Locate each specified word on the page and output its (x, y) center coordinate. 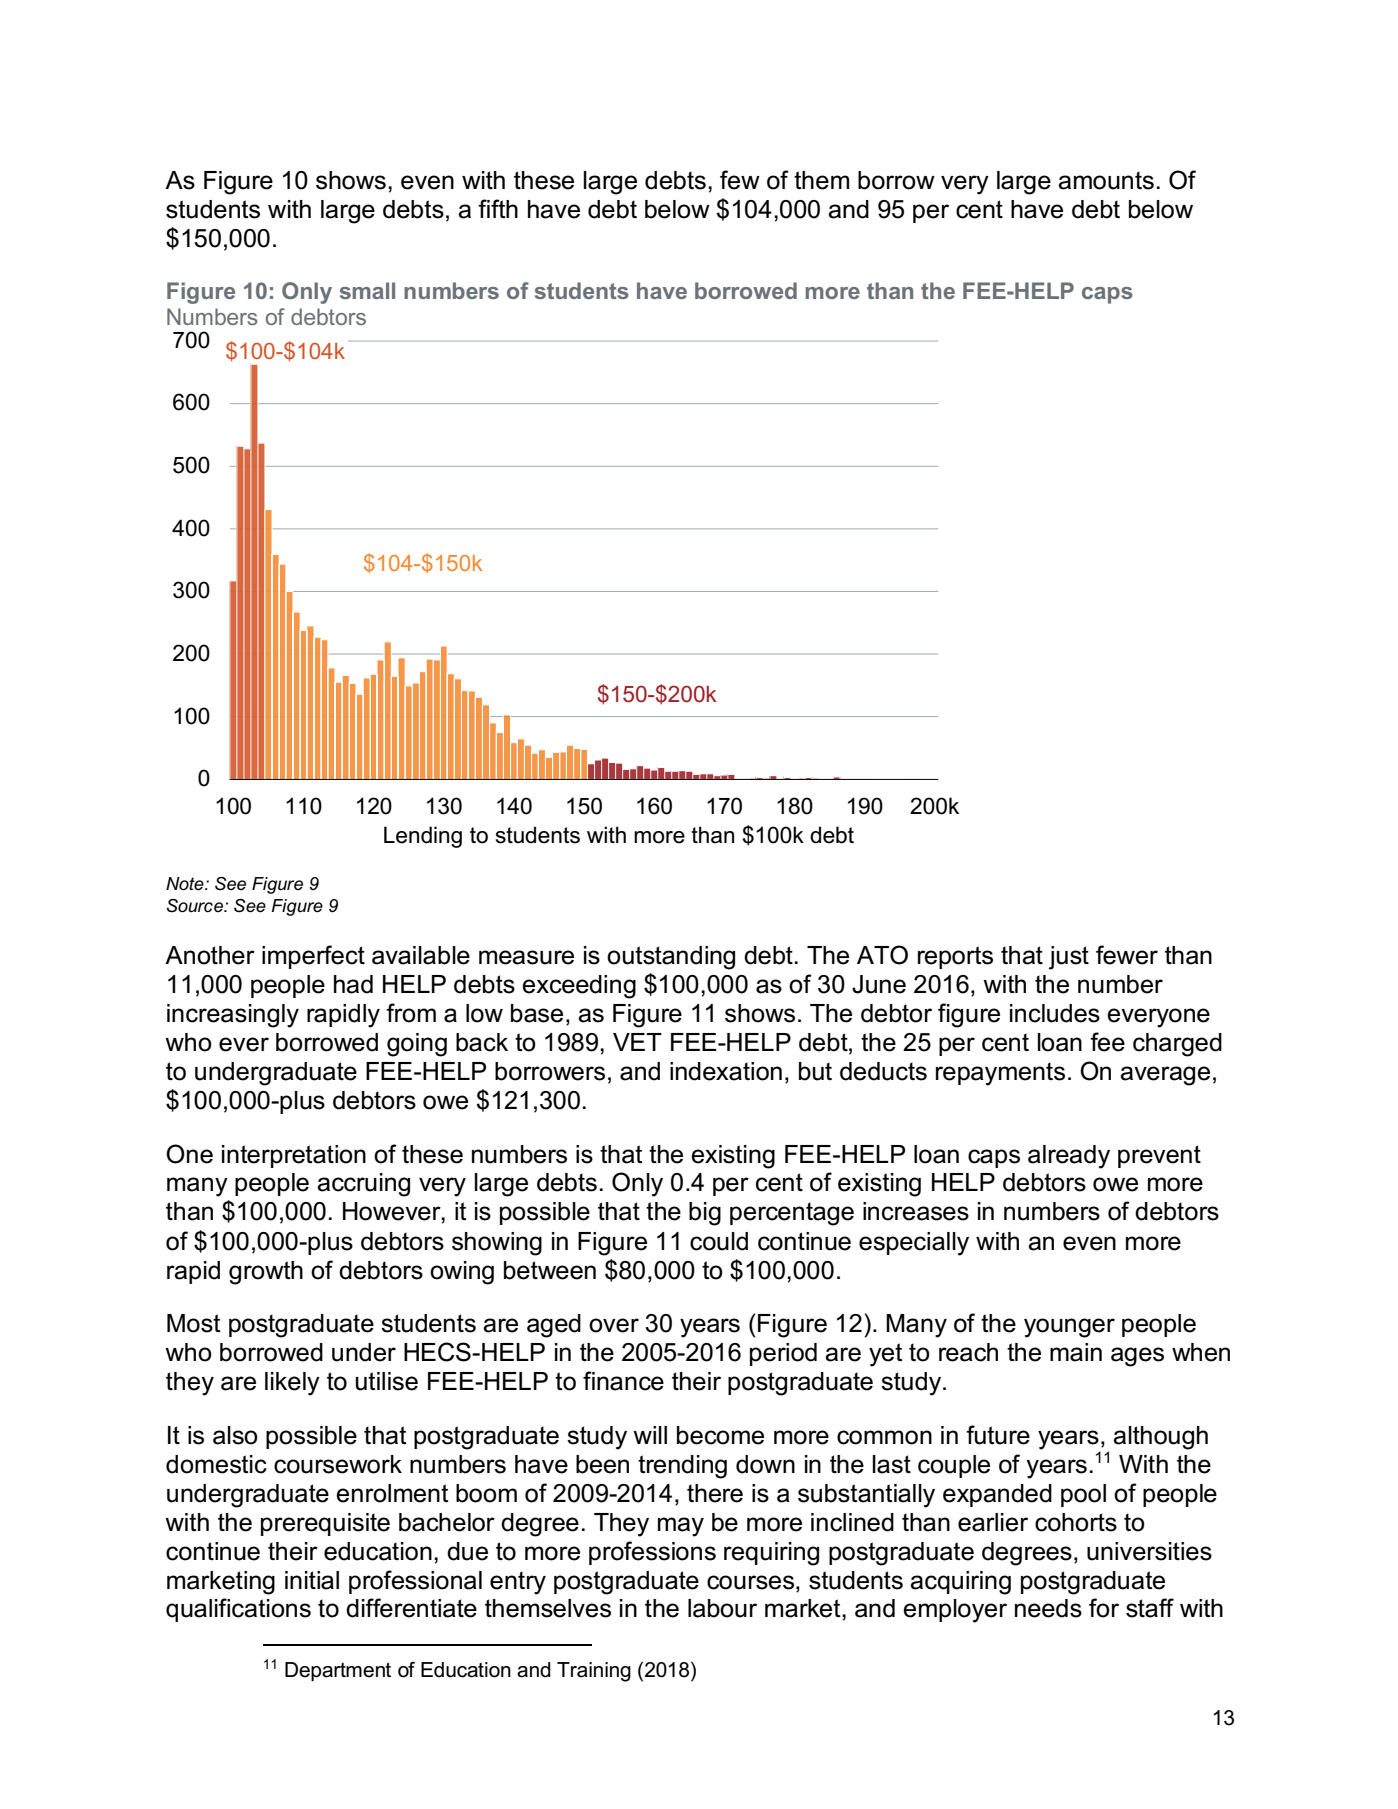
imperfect (313, 957)
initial (312, 1580)
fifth (498, 208)
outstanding (671, 958)
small (367, 290)
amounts (1106, 180)
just (1069, 958)
